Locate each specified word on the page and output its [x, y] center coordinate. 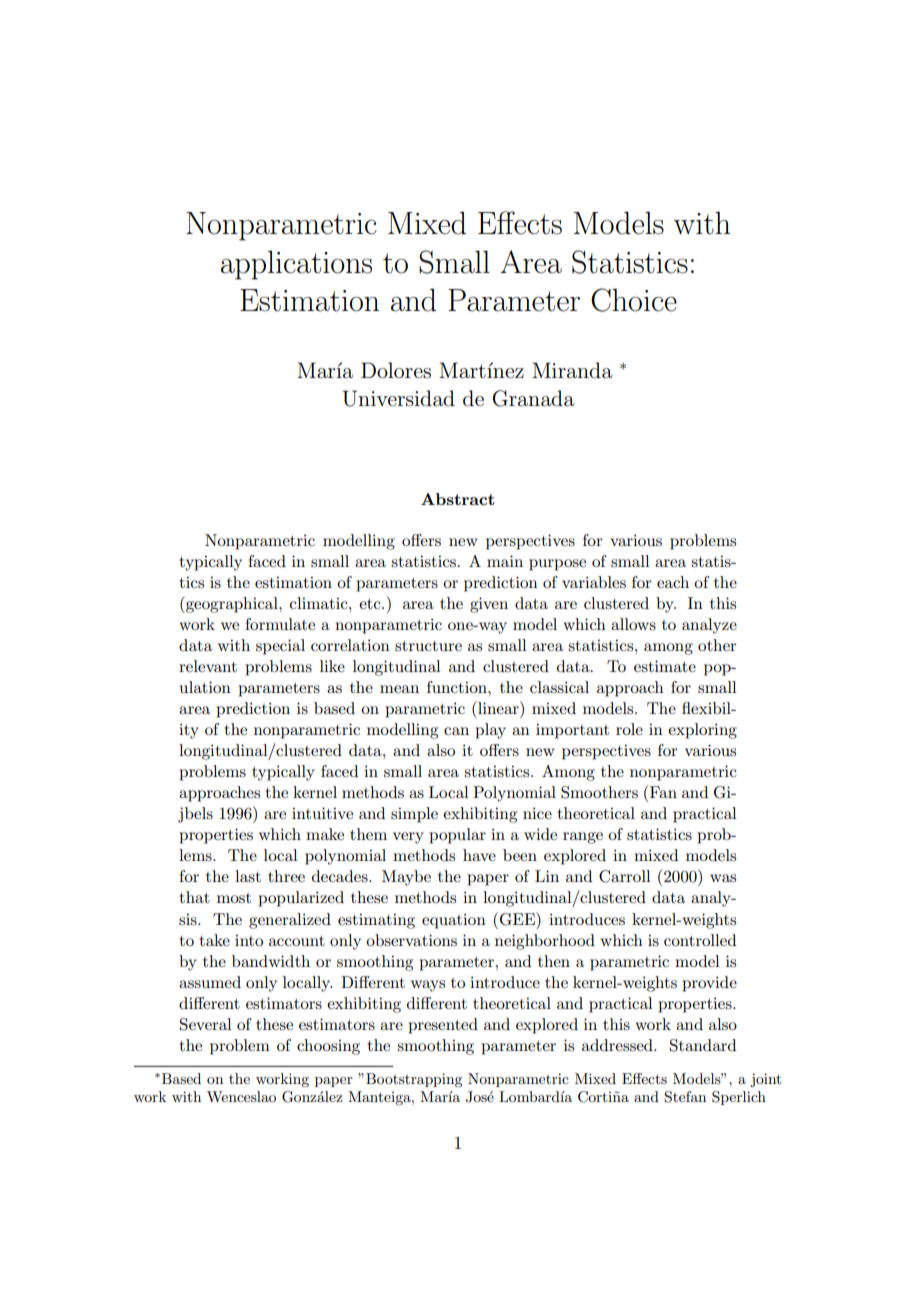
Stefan [685, 1097]
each [673, 582]
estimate [665, 666]
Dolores [396, 370]
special [280, 647]
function [458, 687]
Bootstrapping [414, 1080]
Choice [634, 300]
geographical [232, 604]
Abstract [458, 499]
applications [296, 265]
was [723, 878]
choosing [328, 1047]
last [248, 876]
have [479, 855]
